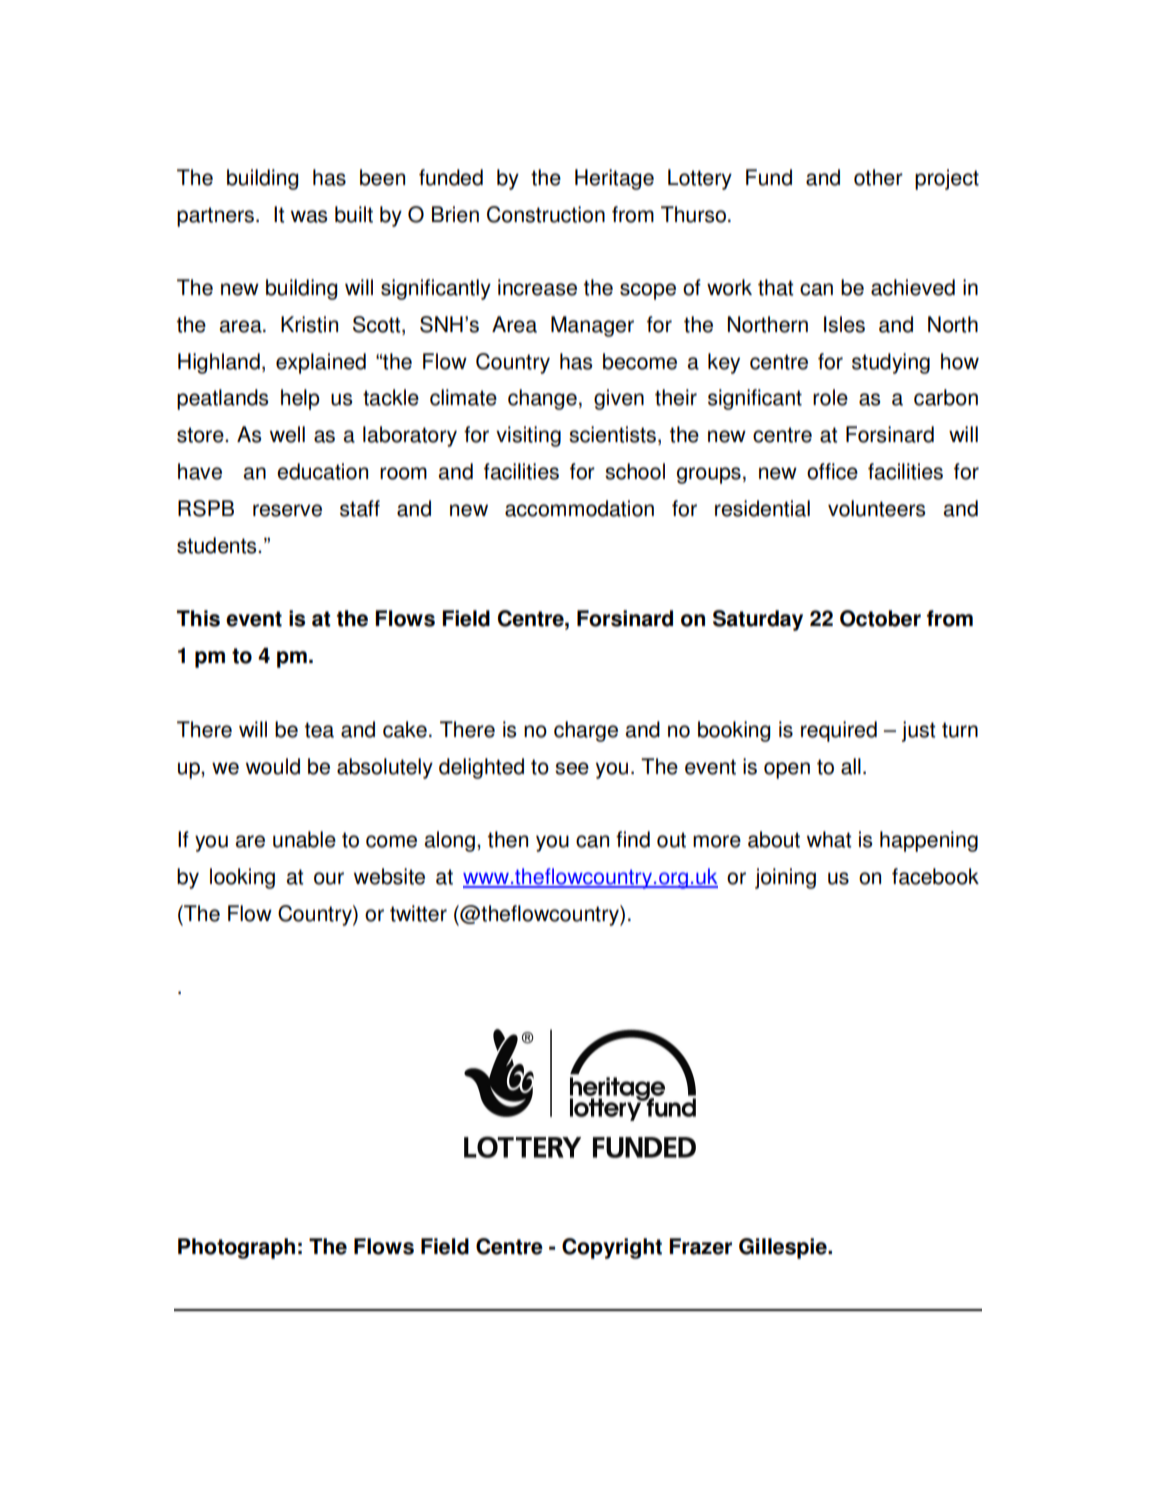 This screenshot has width=1157, height=1498. Describe the element at coordinates (319, 730) in the screenshot. I see `tea` at that location.
